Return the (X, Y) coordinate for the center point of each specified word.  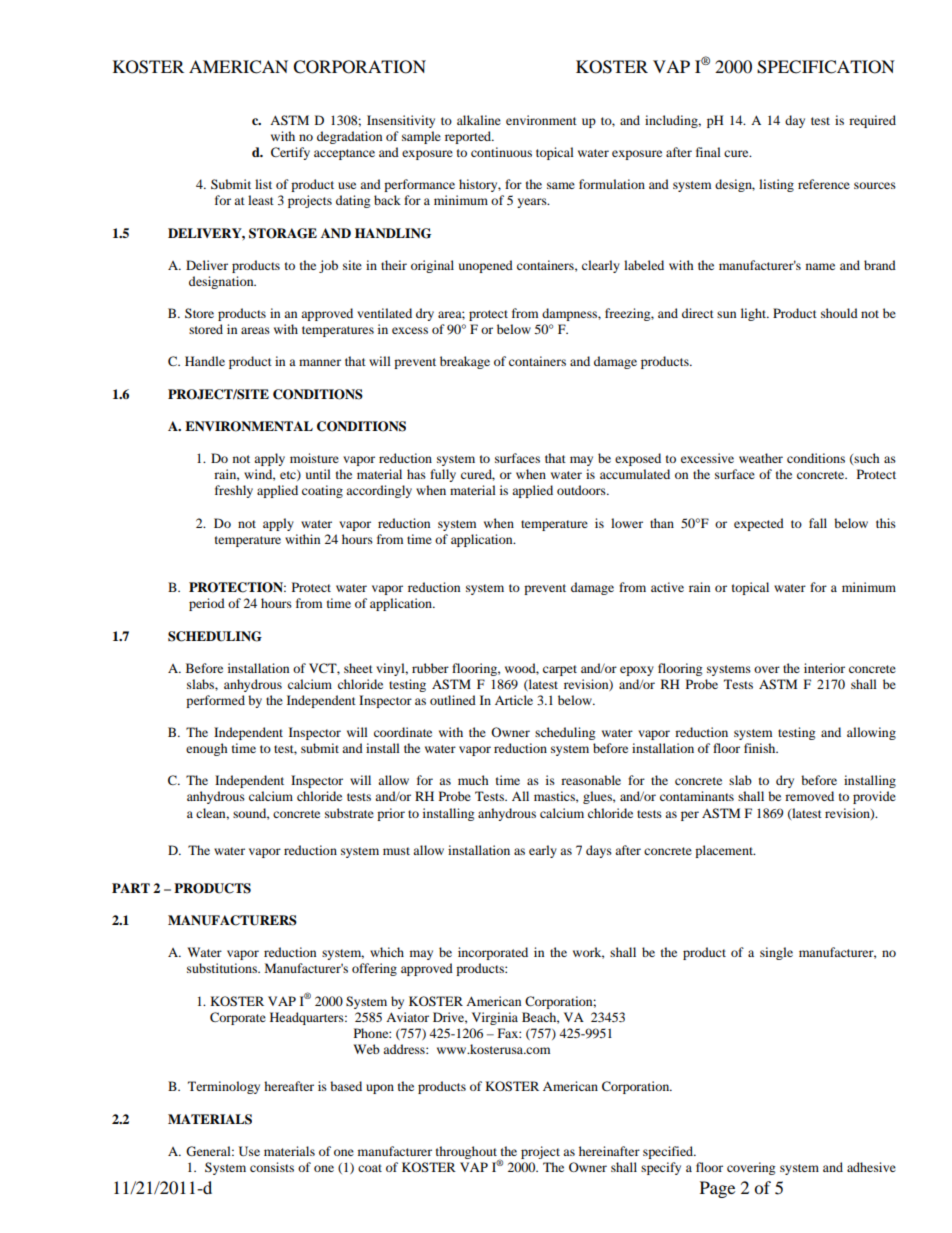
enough (207, 749)
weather (761, 458)
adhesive (871, 1167)
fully (443, 475)
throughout (467, 1153)
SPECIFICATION (826, 67)
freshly (234, 491)
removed (809, 796)
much (473, 780)
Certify (290, 153)
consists (272, 1167)
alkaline (479, 120)
